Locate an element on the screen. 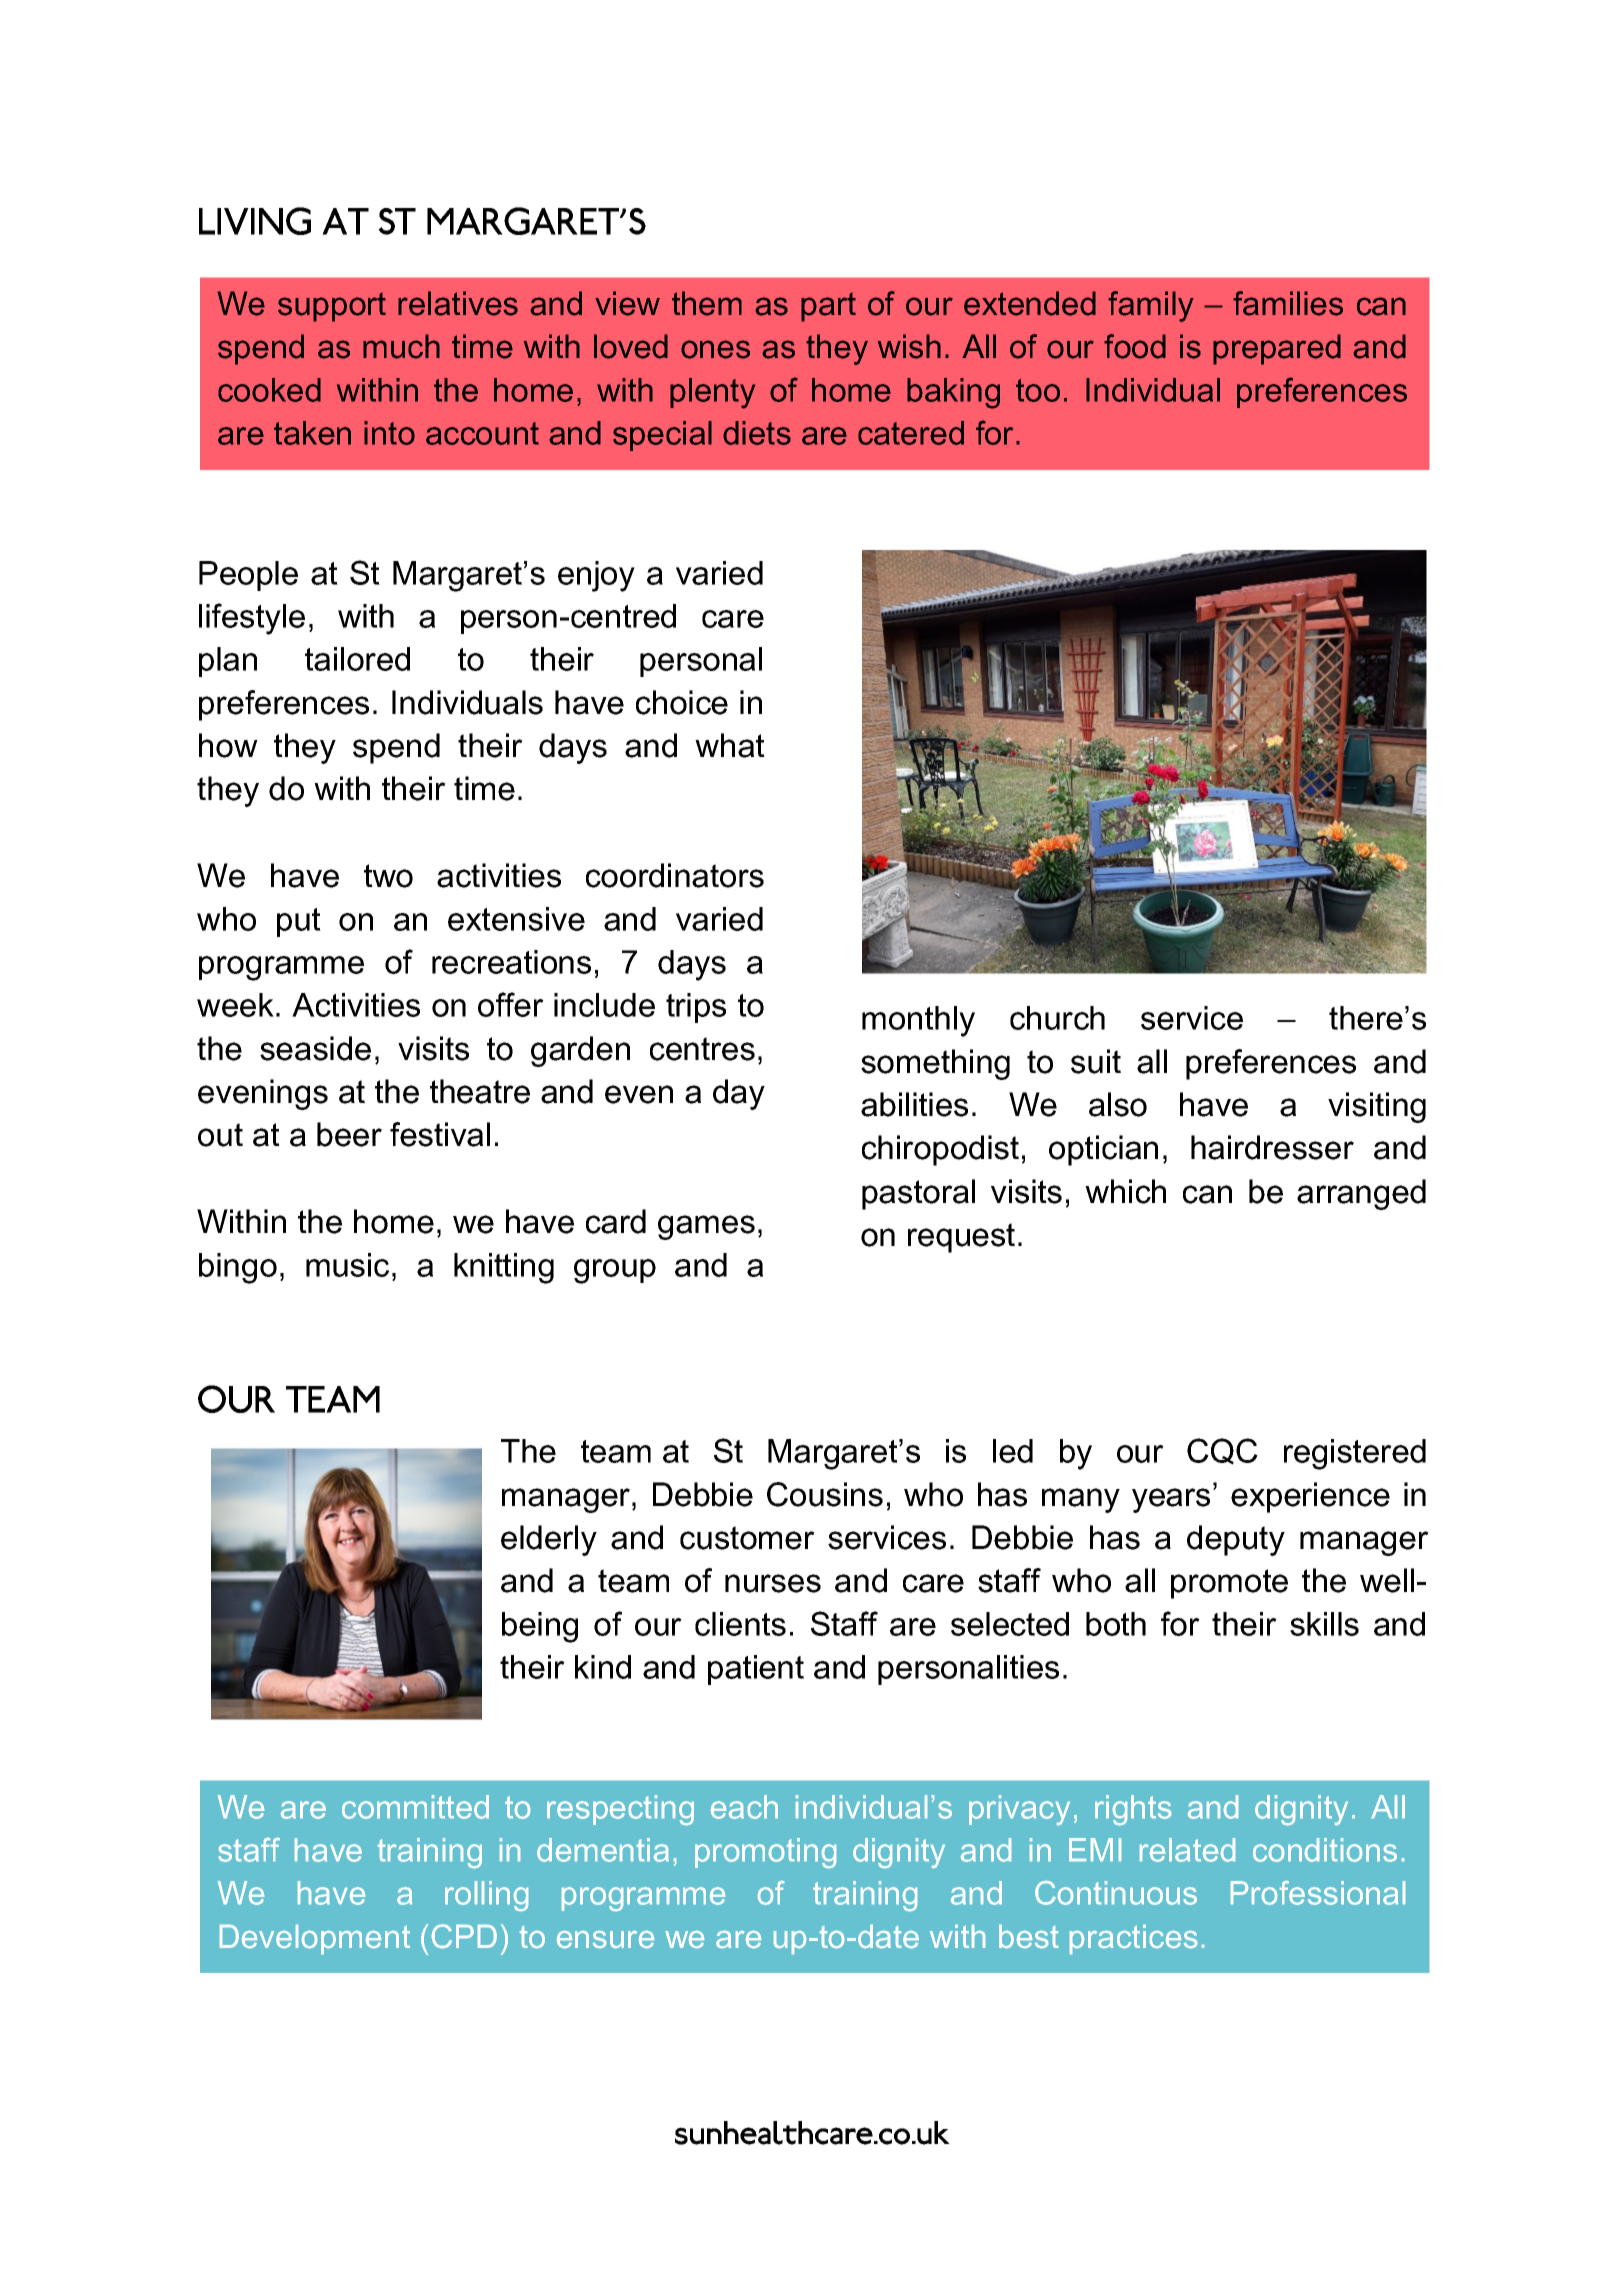 The height and width of the screenshot is (2294, 1622). part is located at coordinates (828, 307).
